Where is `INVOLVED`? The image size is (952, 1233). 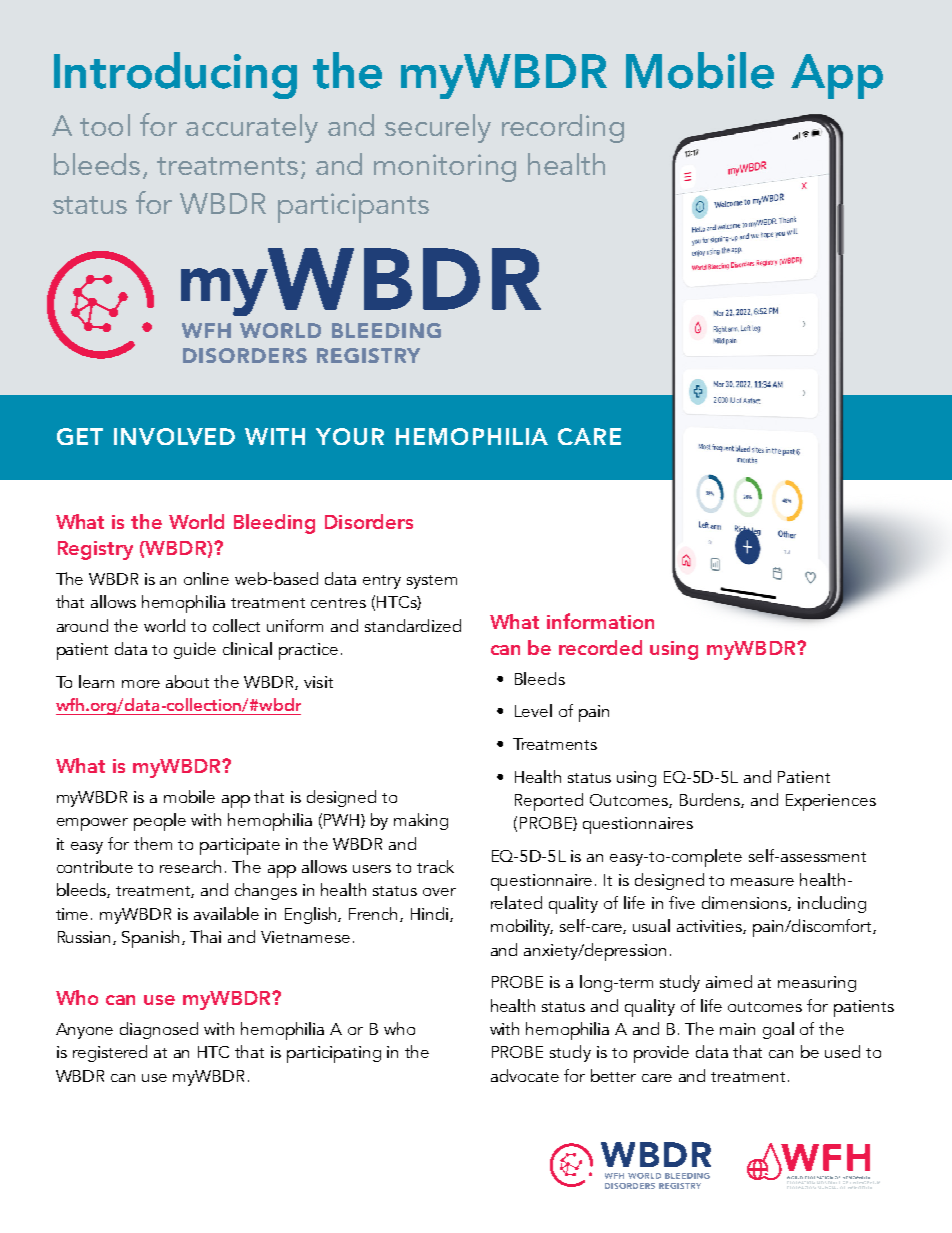
INVOLVED is located at coordinates (174, 436).
